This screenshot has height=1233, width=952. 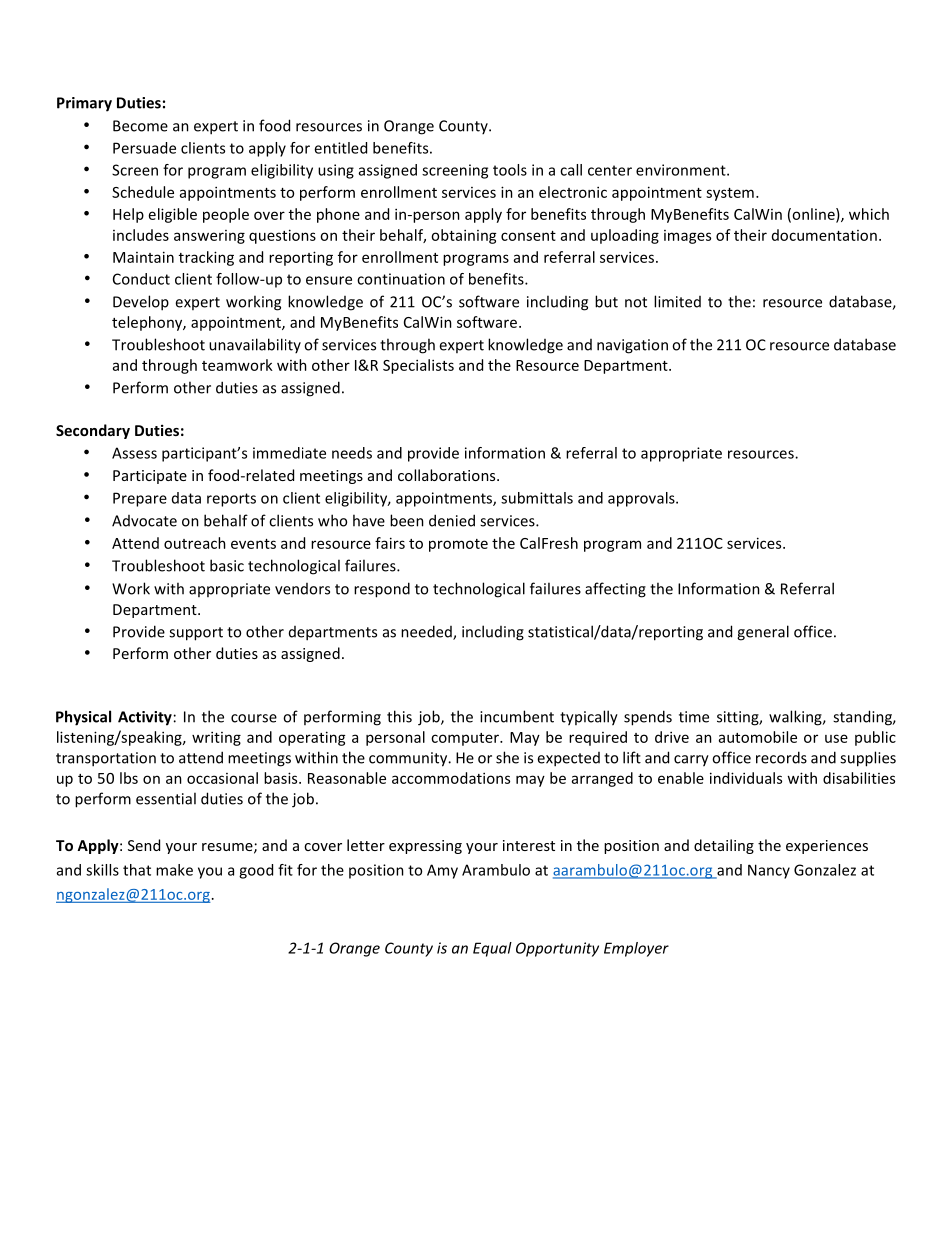 I want to click on tools, so click(x=510, y=170).
